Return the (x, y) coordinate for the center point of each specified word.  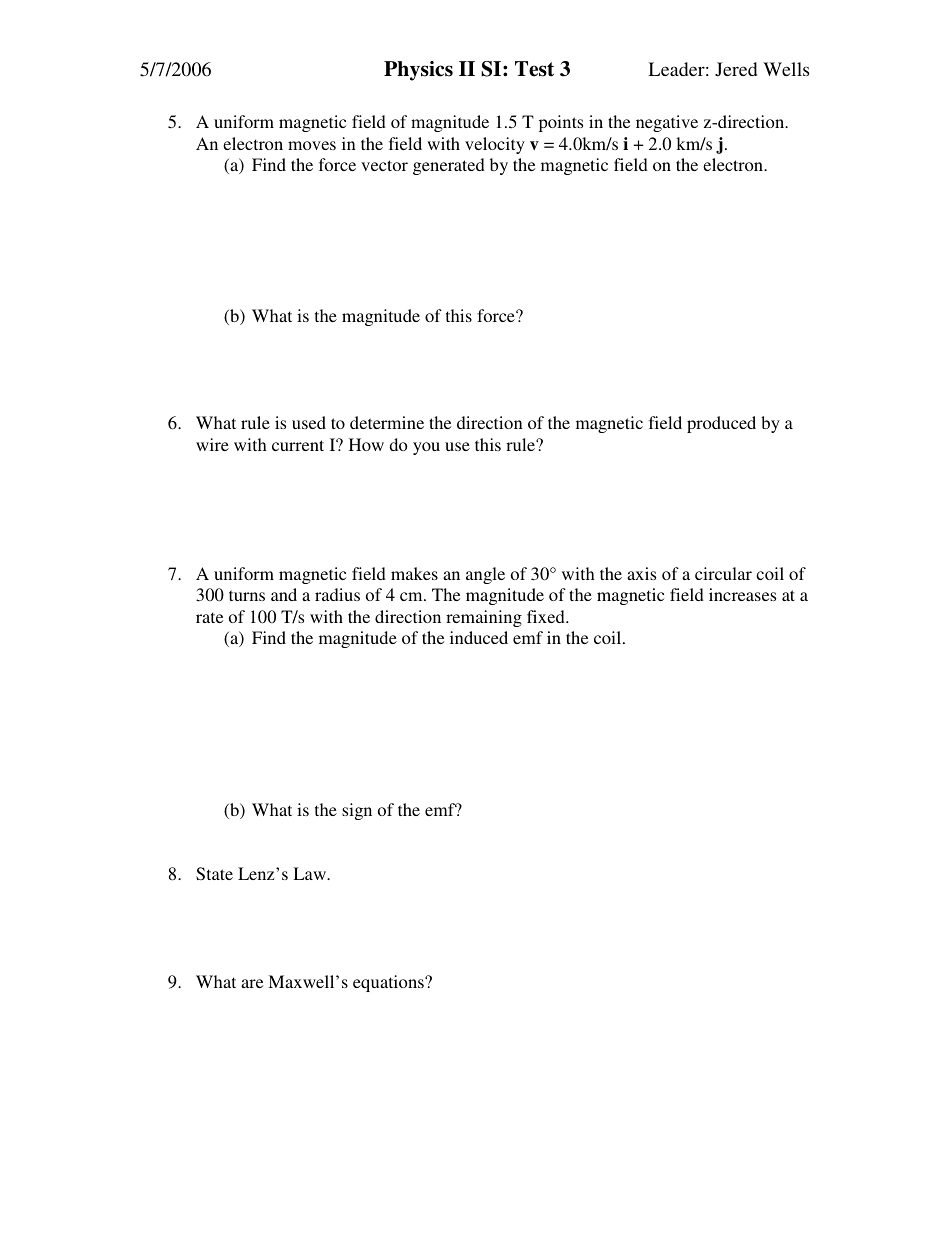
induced (479, 637)
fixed (547, 616)
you (426, 448)
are (252, 983)
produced (721, 424)
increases (742, 594)
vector (384, 165)
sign (357, 811)
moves (312, 145)
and (284, 594)
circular (723, 573)
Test (534, 69)
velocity (495, 145)
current (298, 445)
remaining (484, 618)
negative (667, 123)
